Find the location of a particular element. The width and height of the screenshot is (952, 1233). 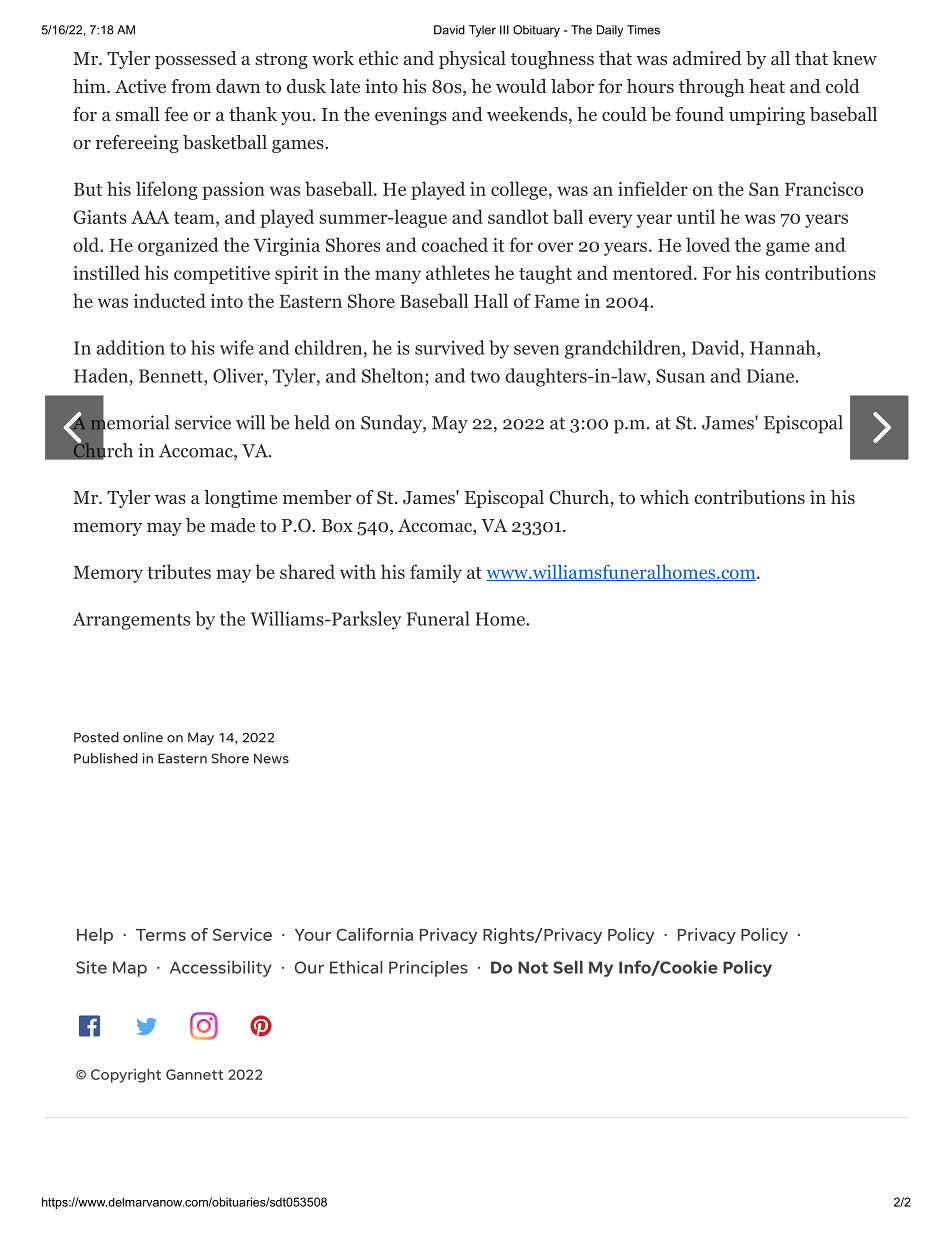

News is located at coordinates (271, 758).
